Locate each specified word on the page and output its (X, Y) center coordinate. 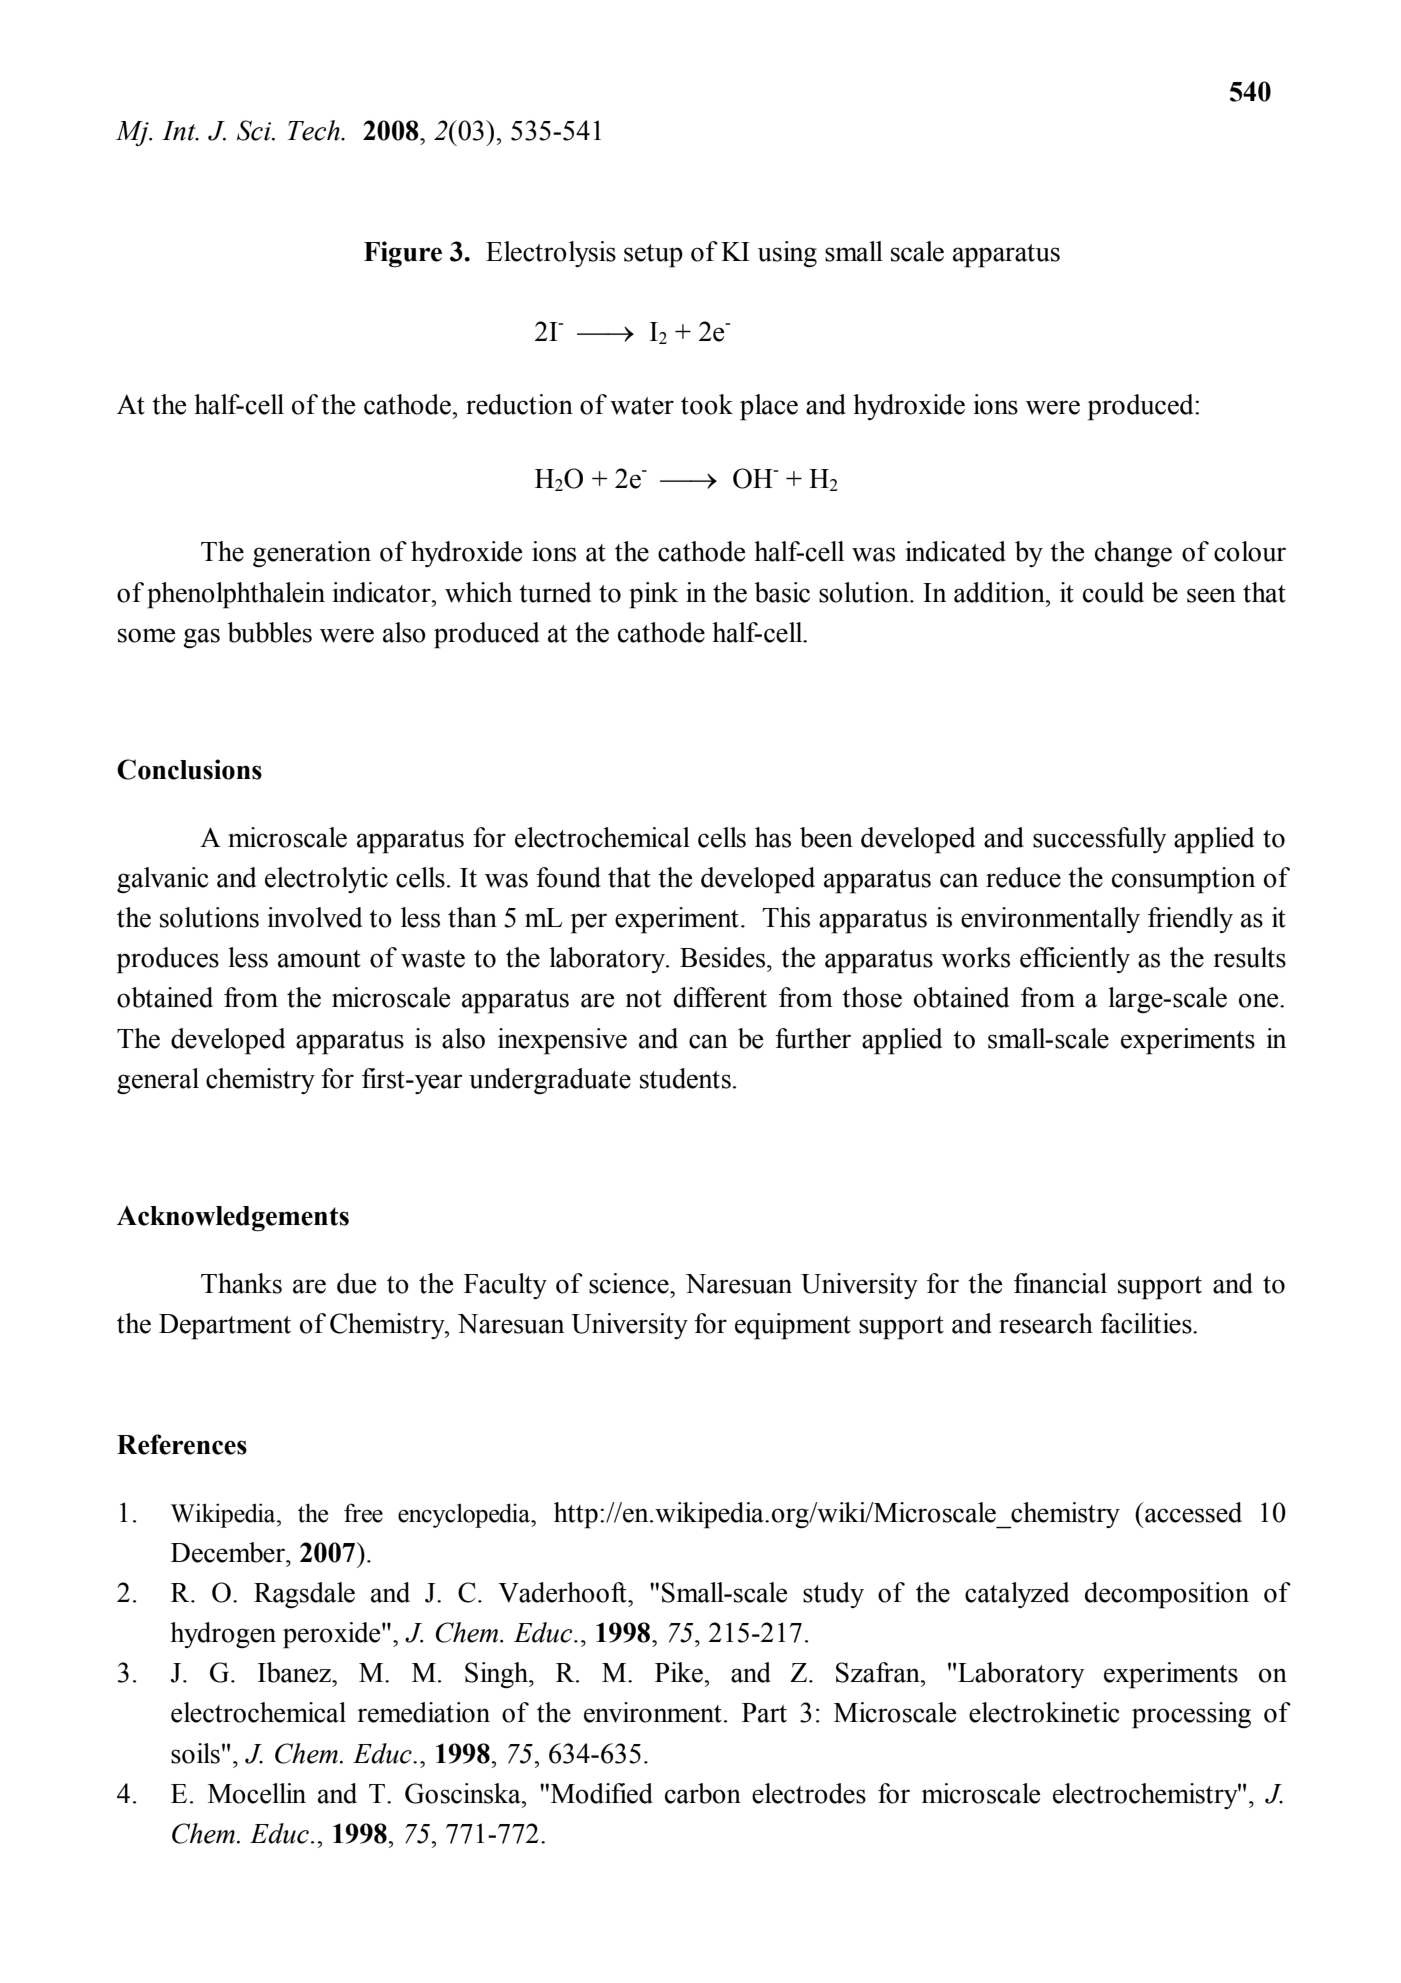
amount (319, 959)
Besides (724, 957)
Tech (315, 130)
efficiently (1075, 960)
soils (195, 1753)
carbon (703, 1793)
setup (653, 256)
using (787, 254)
